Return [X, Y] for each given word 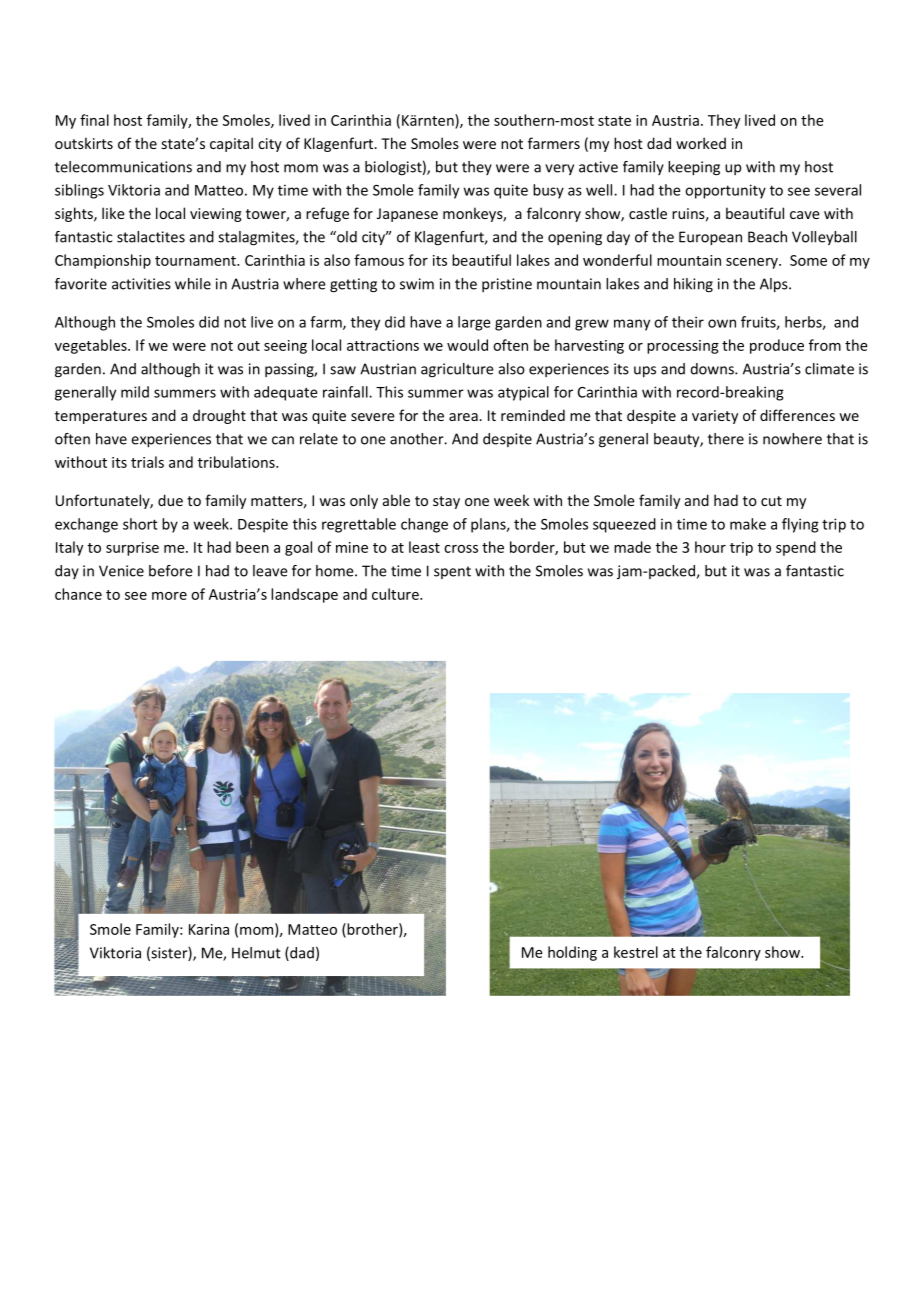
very [559, 169]
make [748, 524]
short [140, 524]
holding [572, 953]
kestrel [636, 952]
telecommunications [123, 167]
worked [701, 143]
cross [461, 549]
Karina [209, 929]
